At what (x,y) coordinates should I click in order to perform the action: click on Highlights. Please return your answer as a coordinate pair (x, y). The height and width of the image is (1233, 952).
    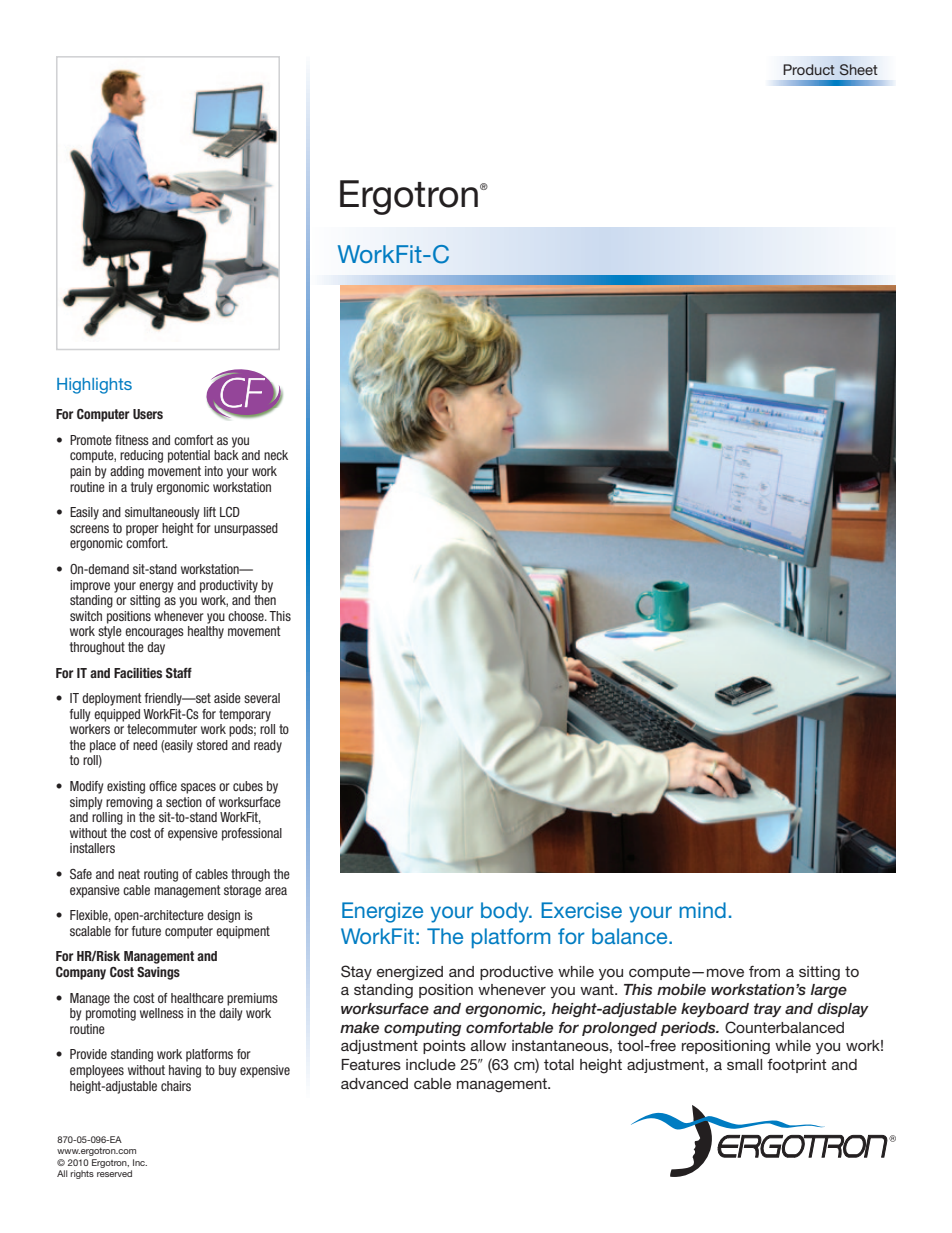
    Looking at the image, I should click on (94, 386).
